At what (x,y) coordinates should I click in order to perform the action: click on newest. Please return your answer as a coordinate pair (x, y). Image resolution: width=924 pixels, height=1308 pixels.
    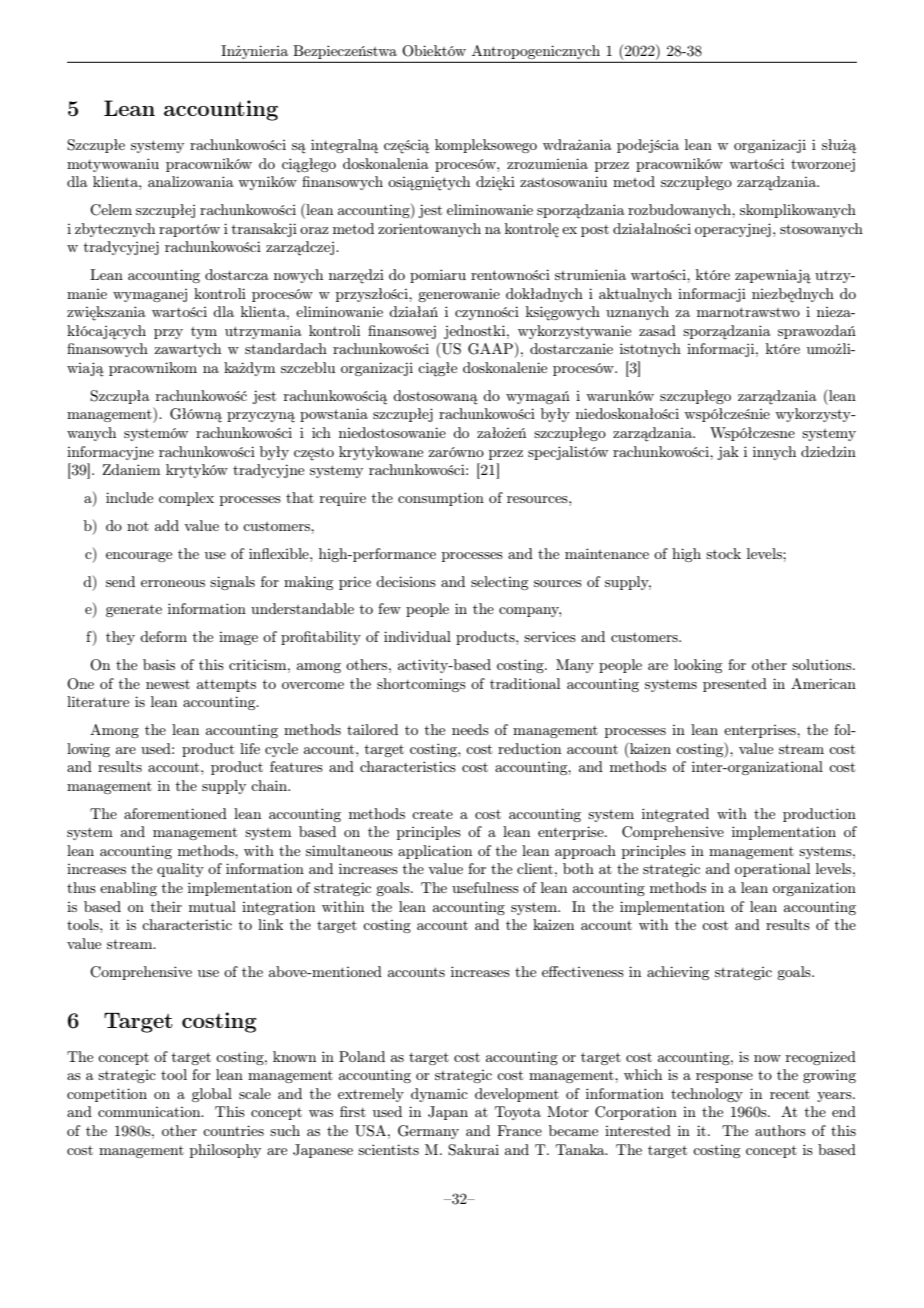
    Looking at the image, I should click on (168, 684).
